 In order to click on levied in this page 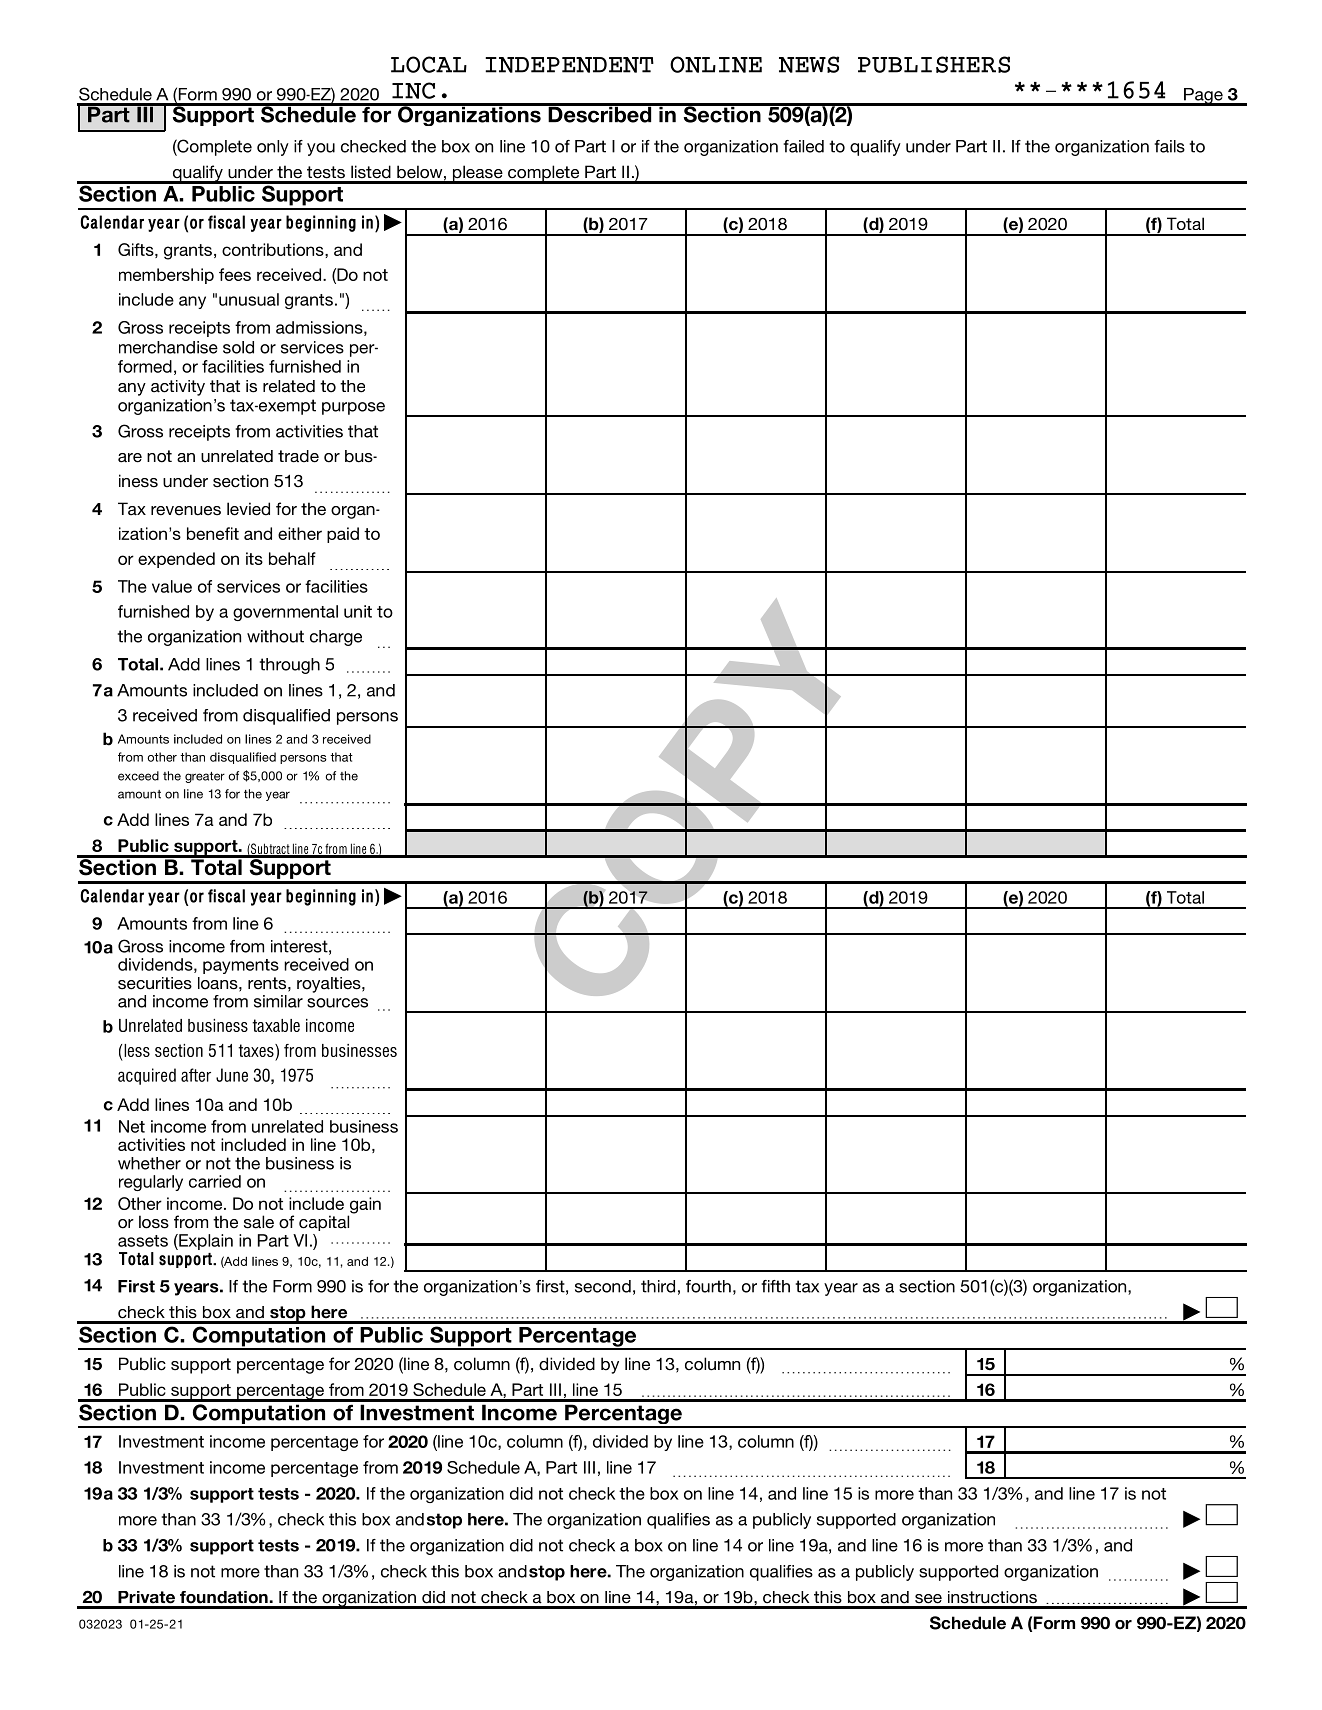, I will do `click(248, 509)`.
